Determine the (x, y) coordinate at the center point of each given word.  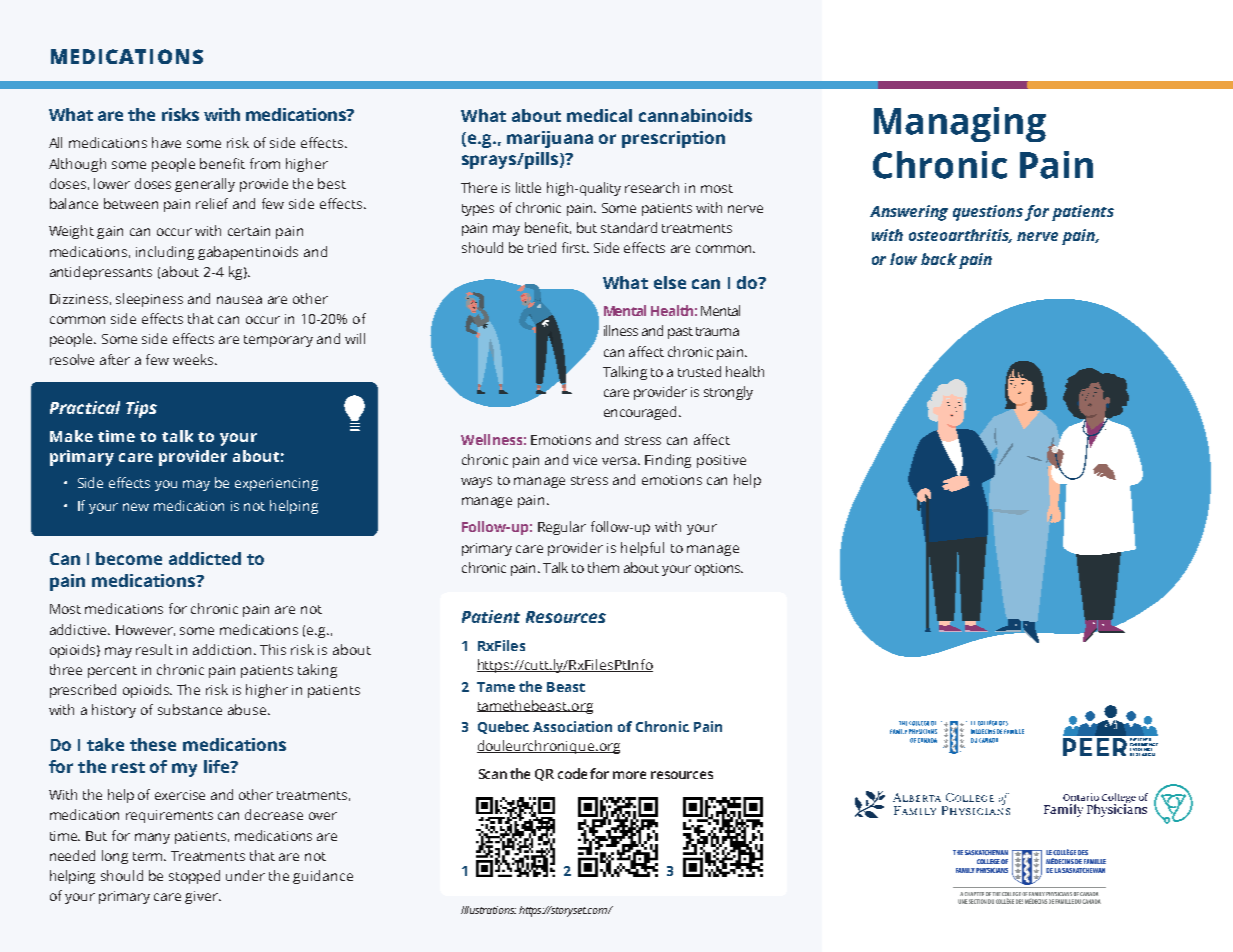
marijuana (550, 139)
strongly (728, 393)
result (154, 649)
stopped (194, 877)
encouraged (640, 413)
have (166, 142)
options (718, 569)
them (603, 567)
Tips (141, 409)
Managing (960, 124)
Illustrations (488, 910)
